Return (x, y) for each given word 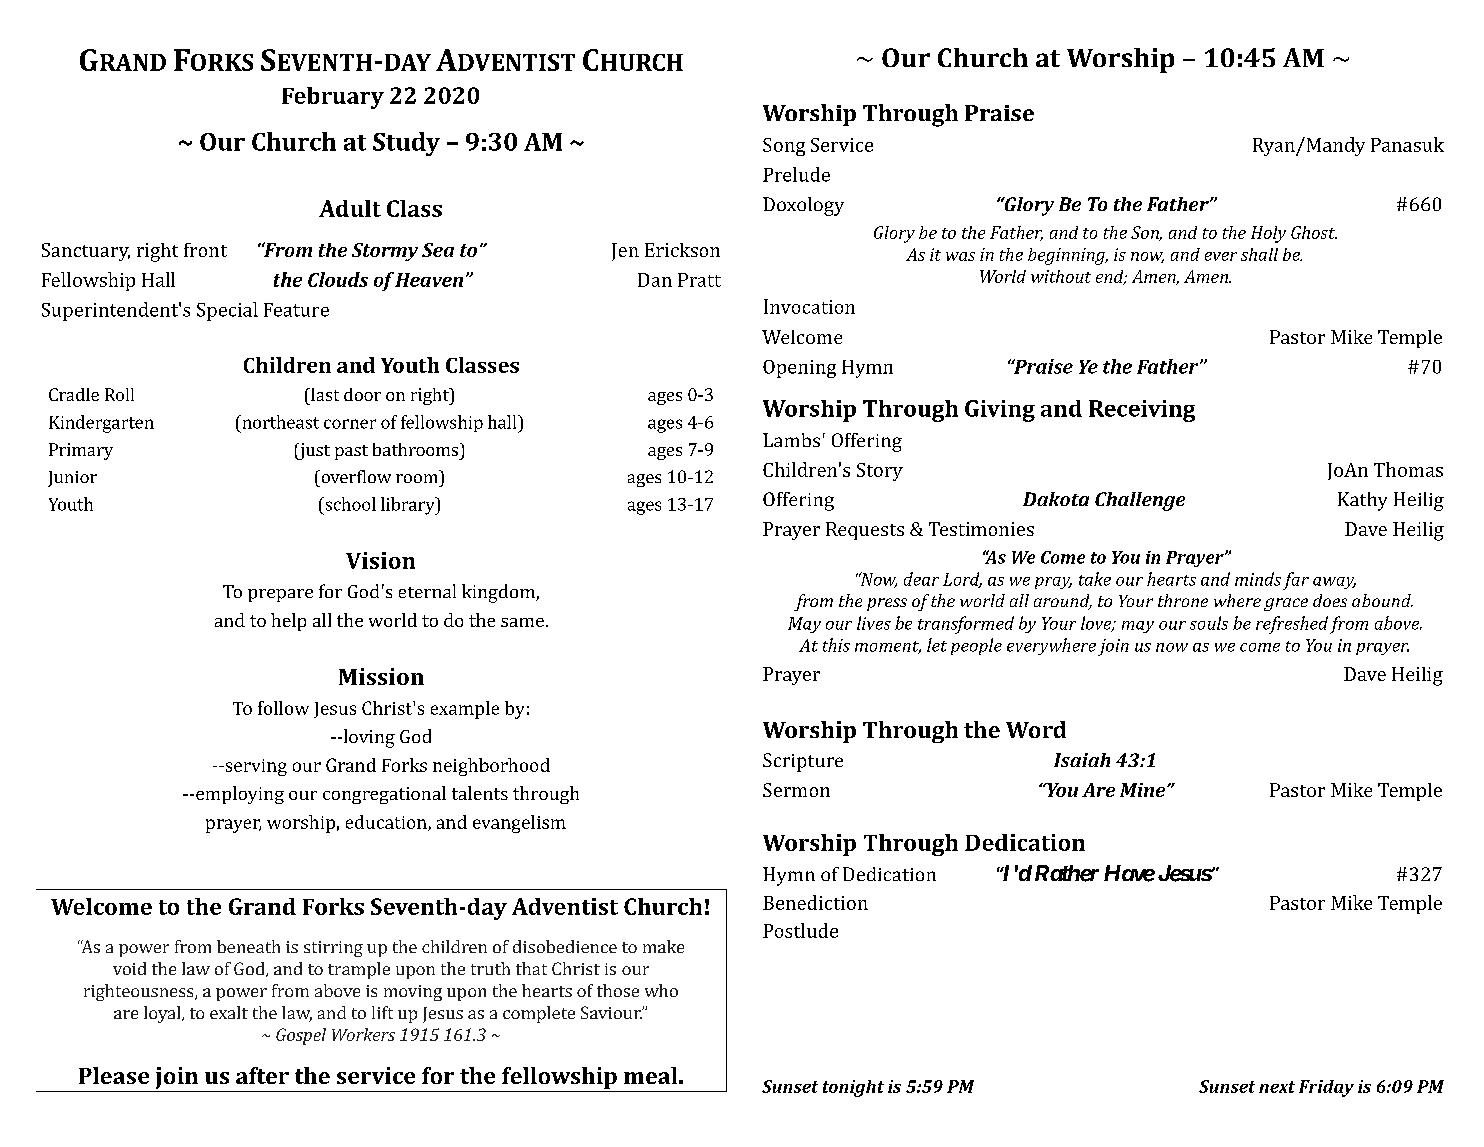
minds (1258, 579)
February (333, 98)
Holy (1268, 234)
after (262, 1075)
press (887, 604)
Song (784, 147)
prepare (280, 595)
